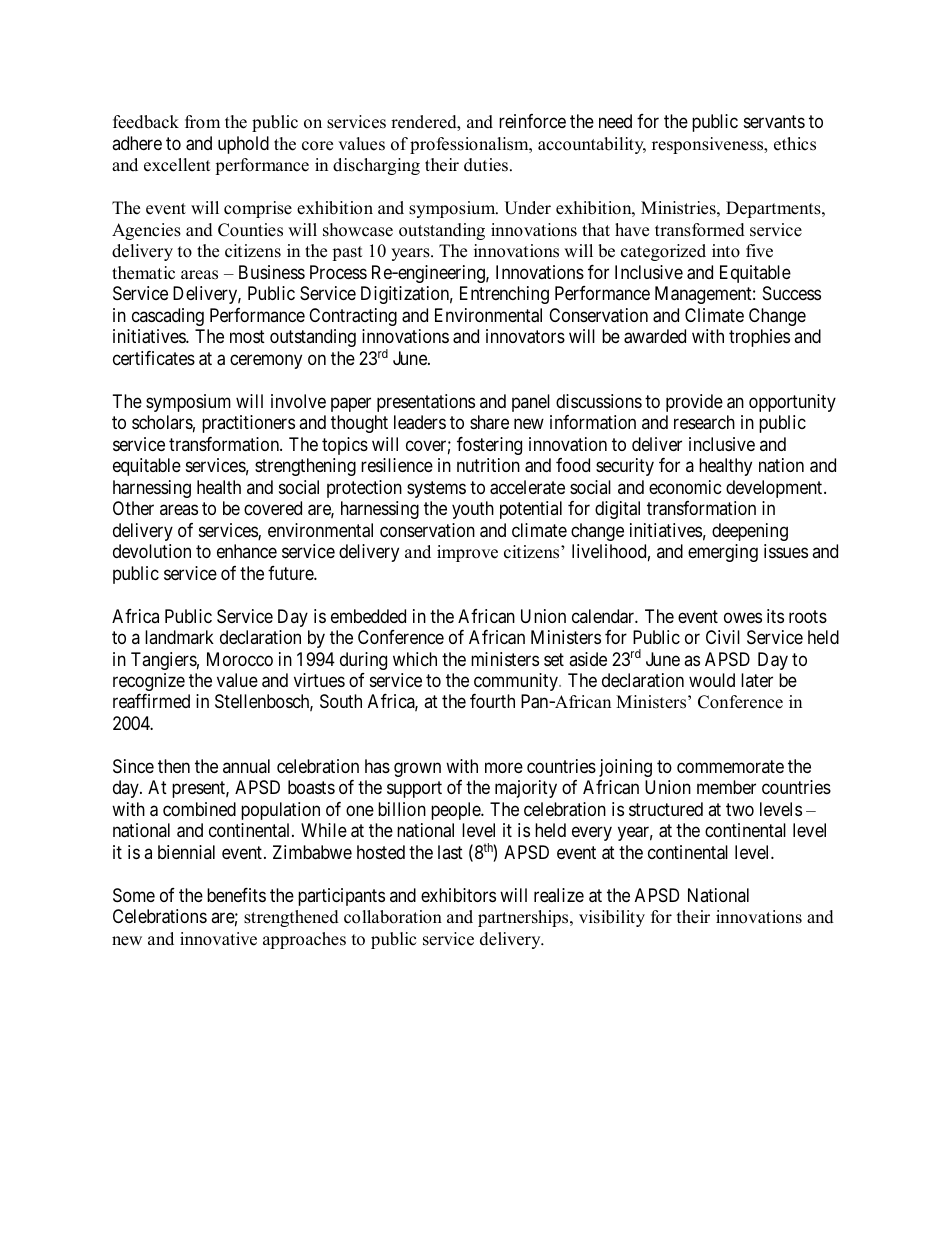  Describe the element at coordinates (218, 939) in the page. I see `innovative` at that location.
